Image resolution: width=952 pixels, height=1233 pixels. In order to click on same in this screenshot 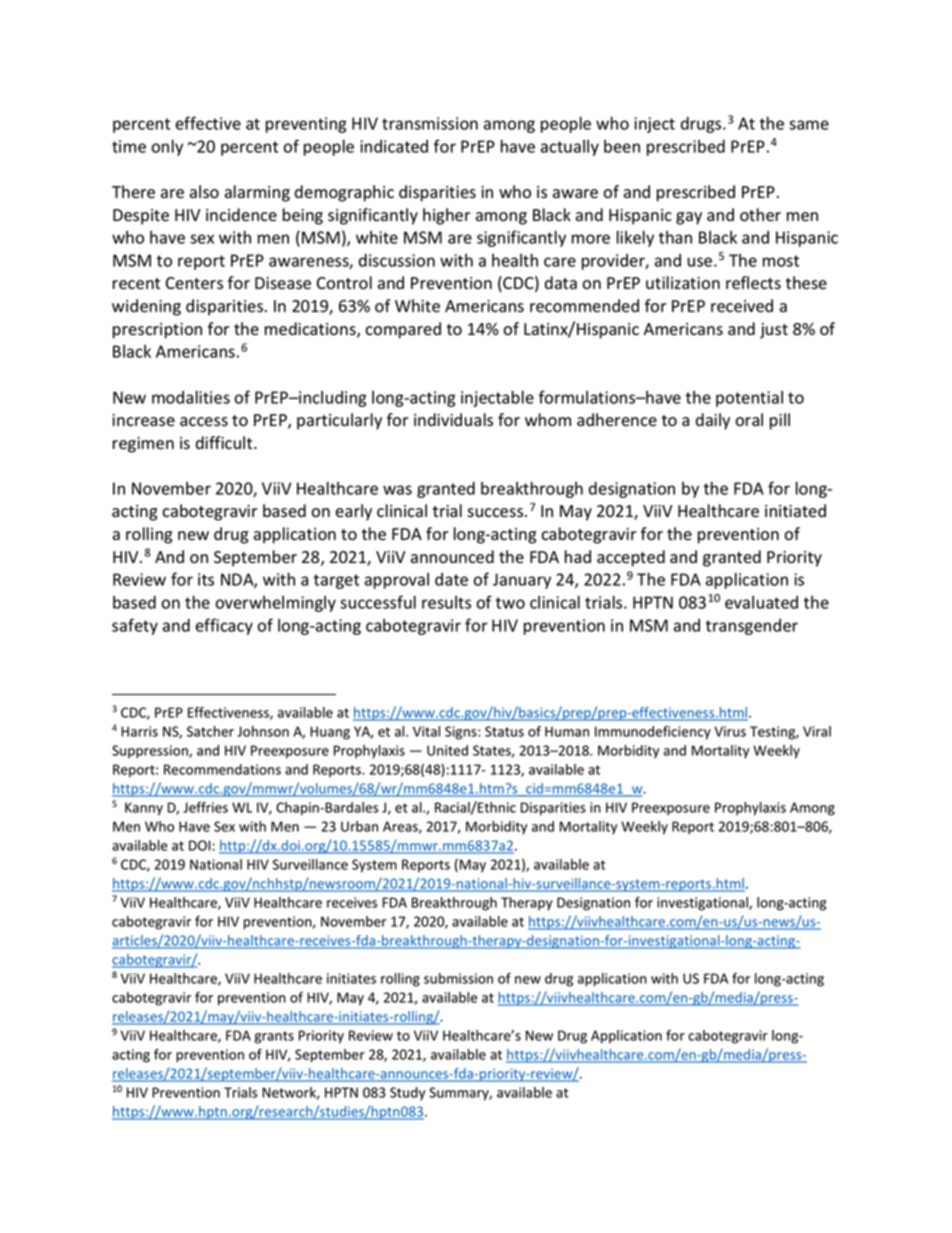, I will do `click(809, 125)`.
